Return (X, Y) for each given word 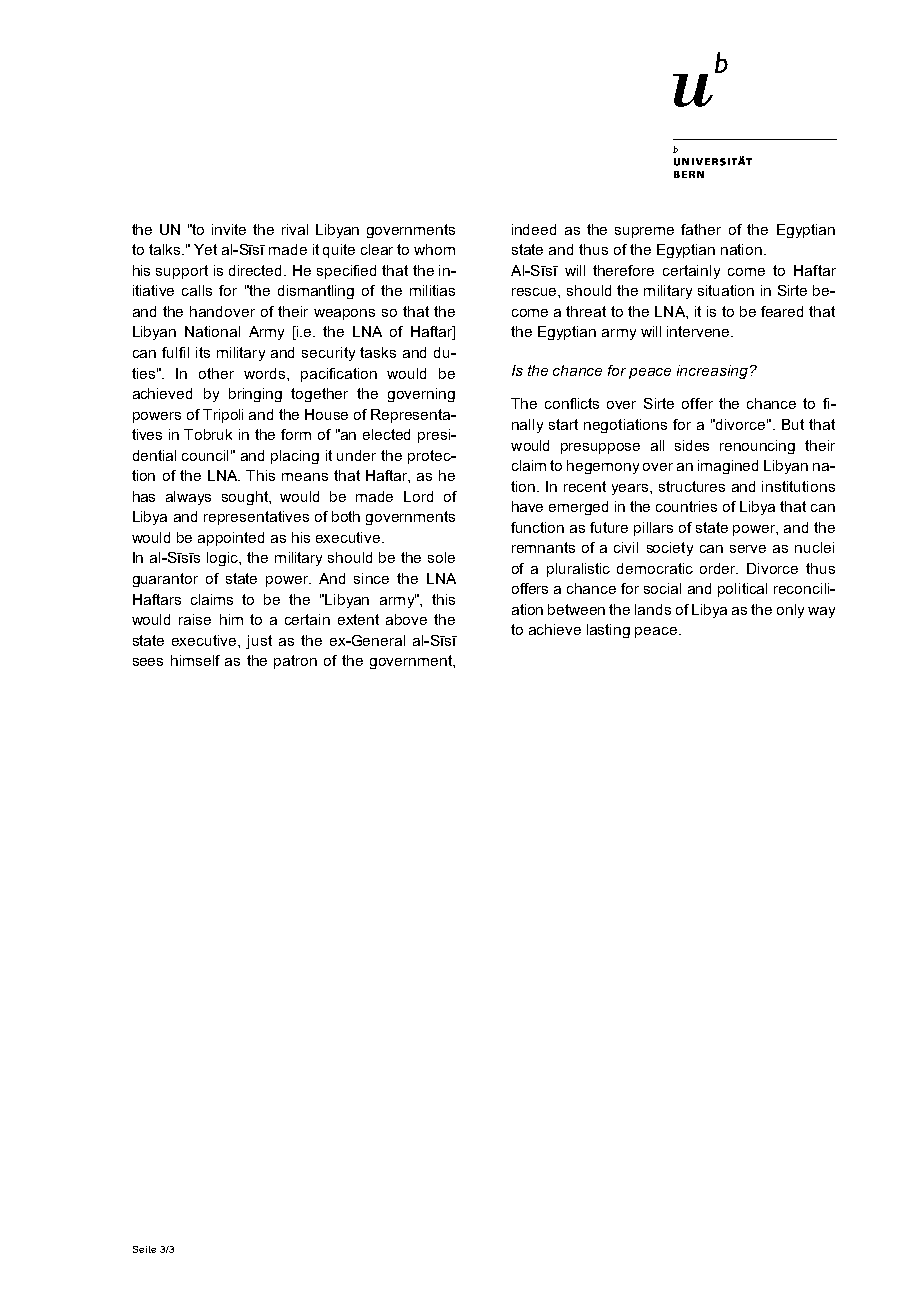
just (259, 642)
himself (195, 660)
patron (295, 662)
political (742, 590)
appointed (231, 539)
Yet (205, 249)
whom (434, 249)
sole (441, 557)
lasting (608, 631)
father (701, 229)
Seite (144, 1249)
